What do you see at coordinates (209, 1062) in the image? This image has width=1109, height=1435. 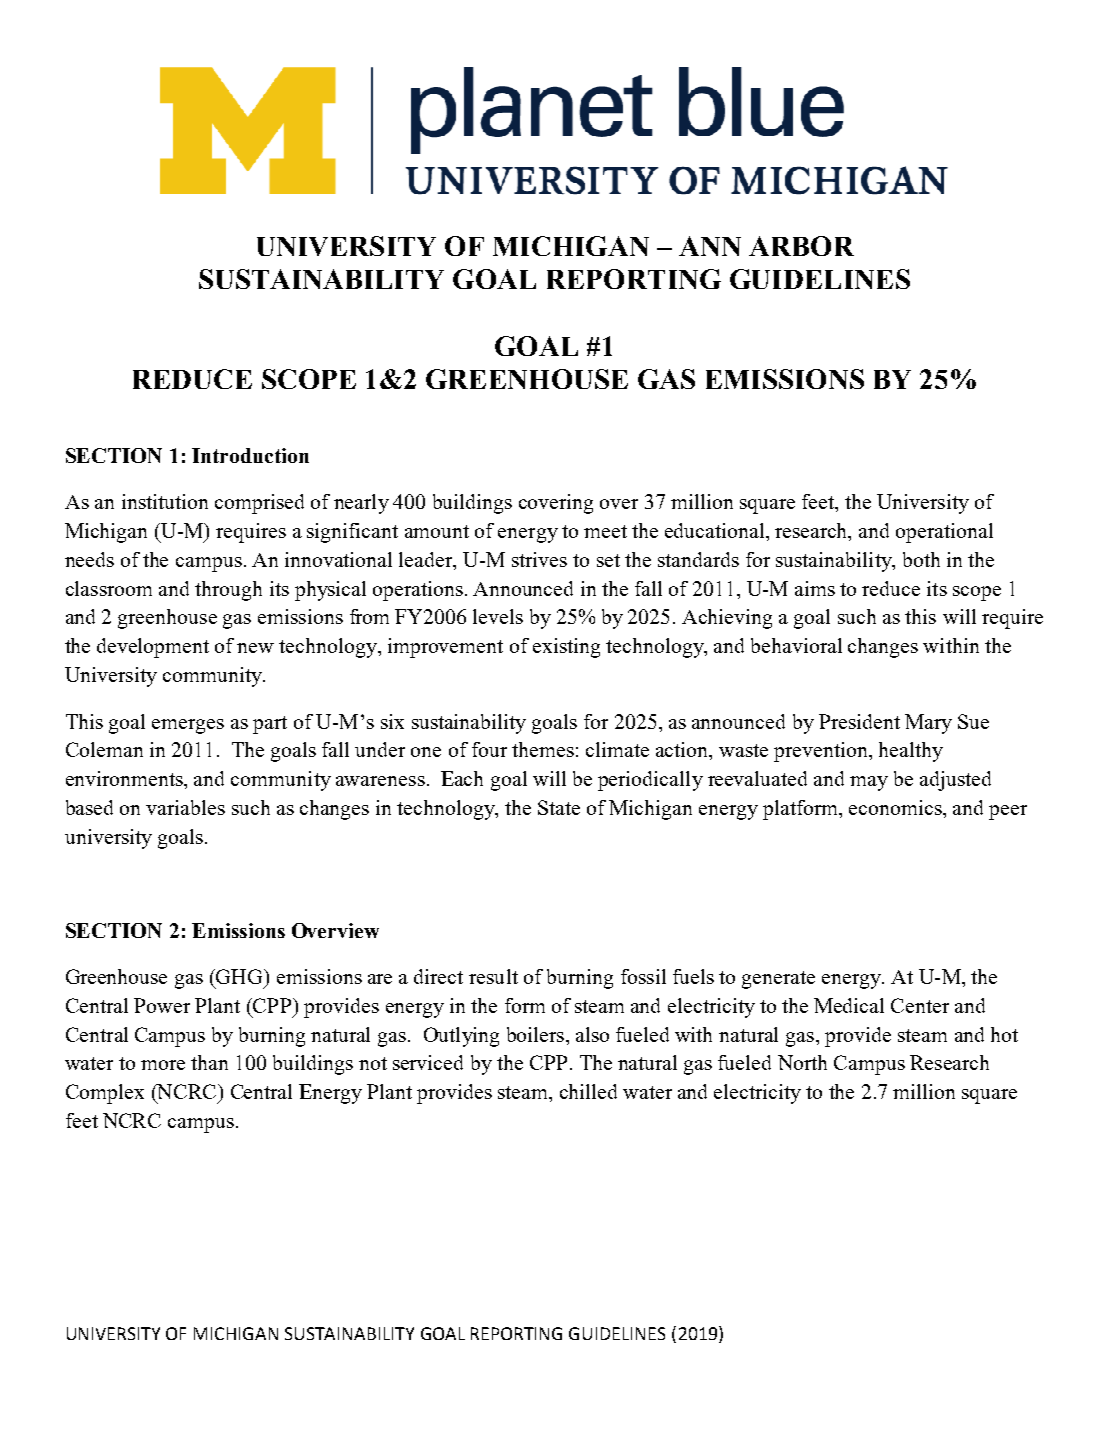 I see `than` at bounding box center [209, 1062].
